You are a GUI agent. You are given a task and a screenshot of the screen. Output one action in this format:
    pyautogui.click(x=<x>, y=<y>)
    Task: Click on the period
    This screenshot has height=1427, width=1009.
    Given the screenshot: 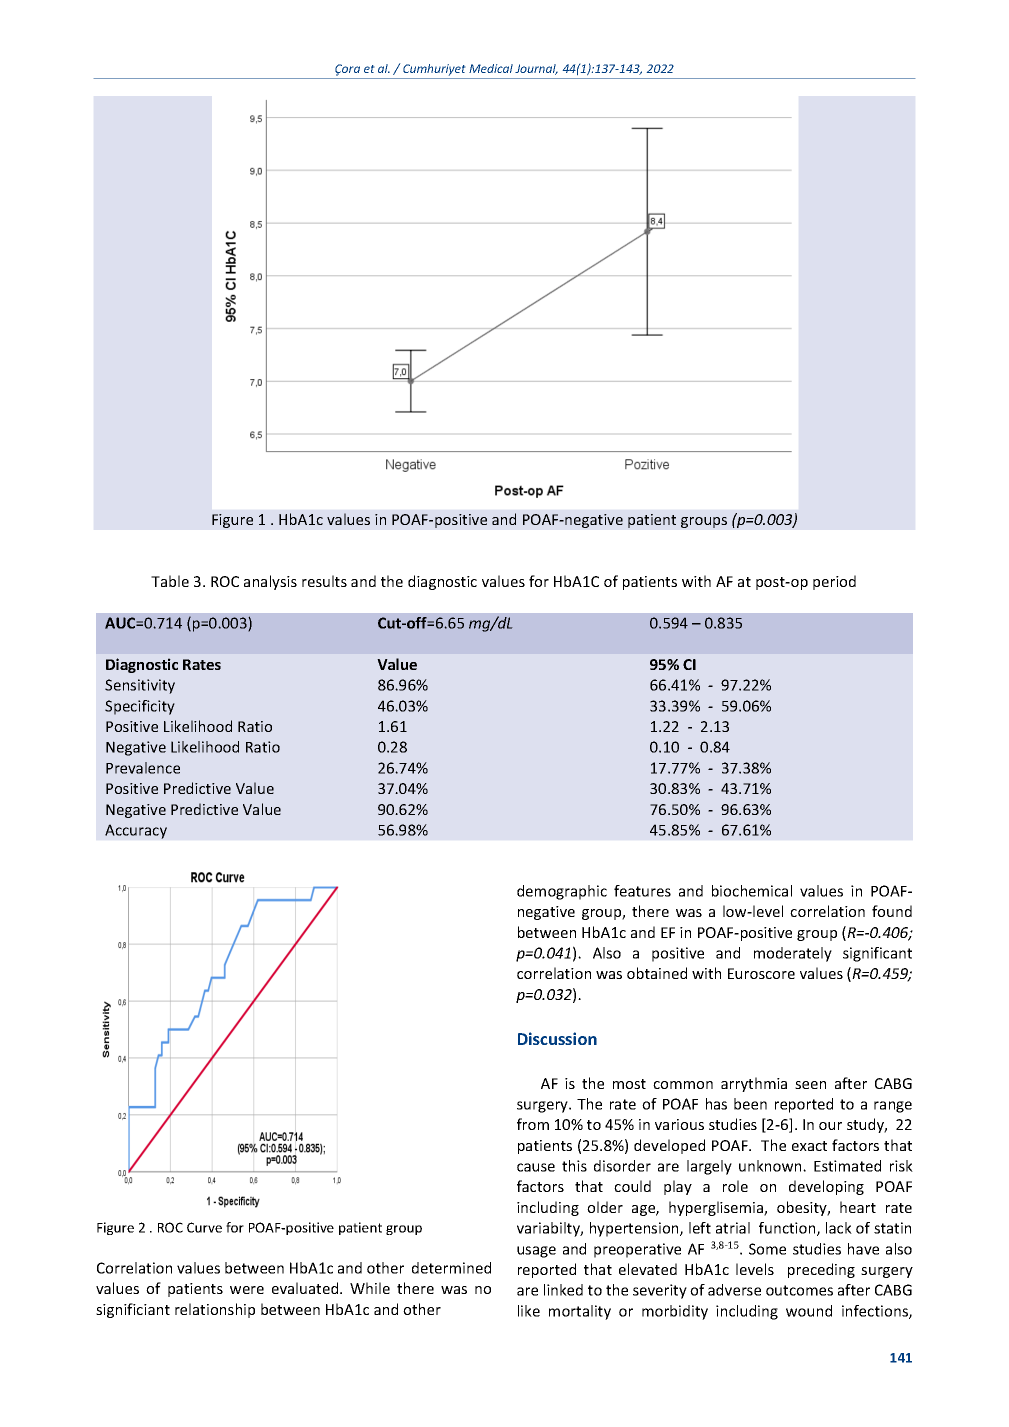 What is the action you would take?
    pyautogui.click(x=834, y=582)
